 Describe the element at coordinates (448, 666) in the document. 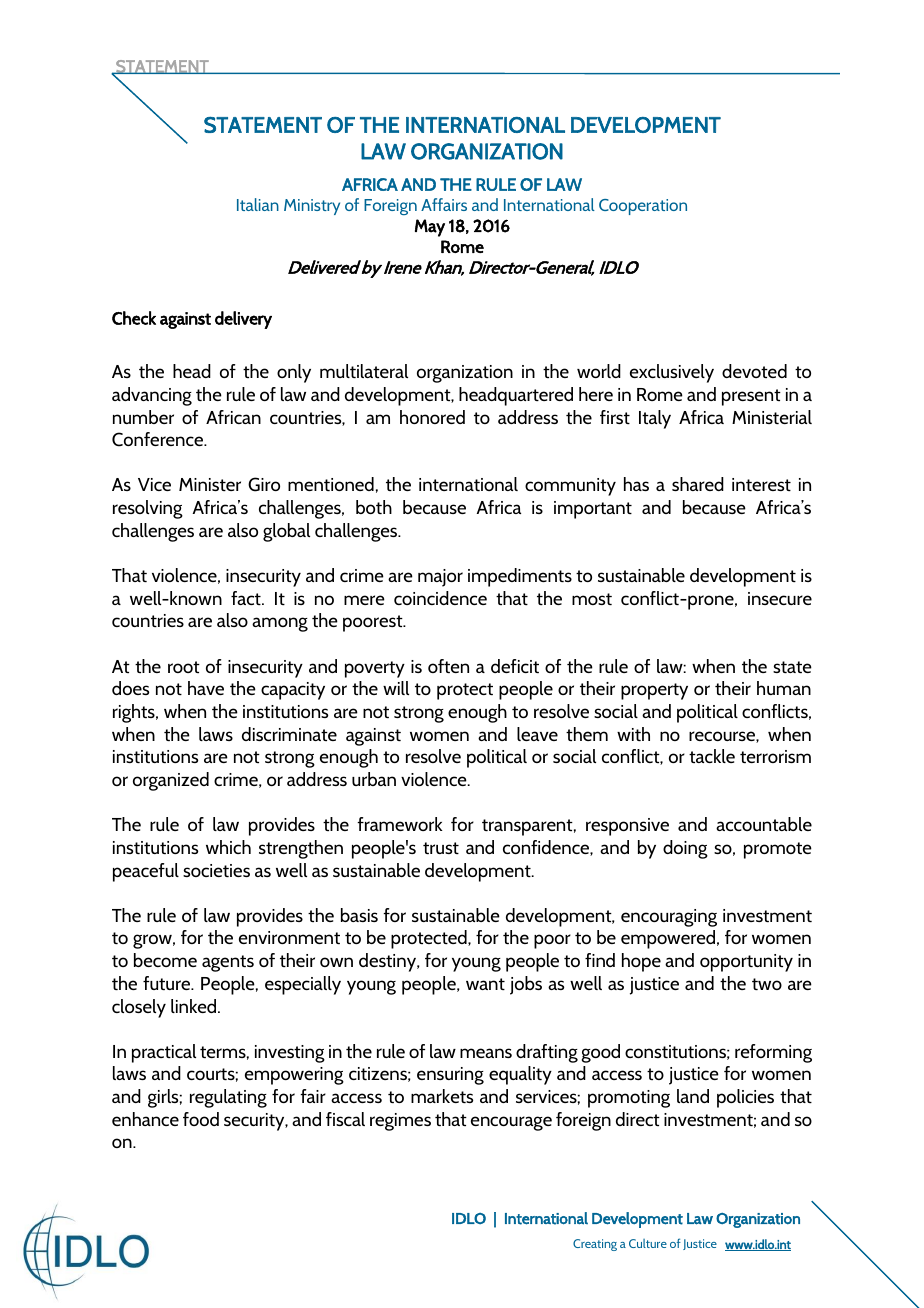

I see `often` at that location.
